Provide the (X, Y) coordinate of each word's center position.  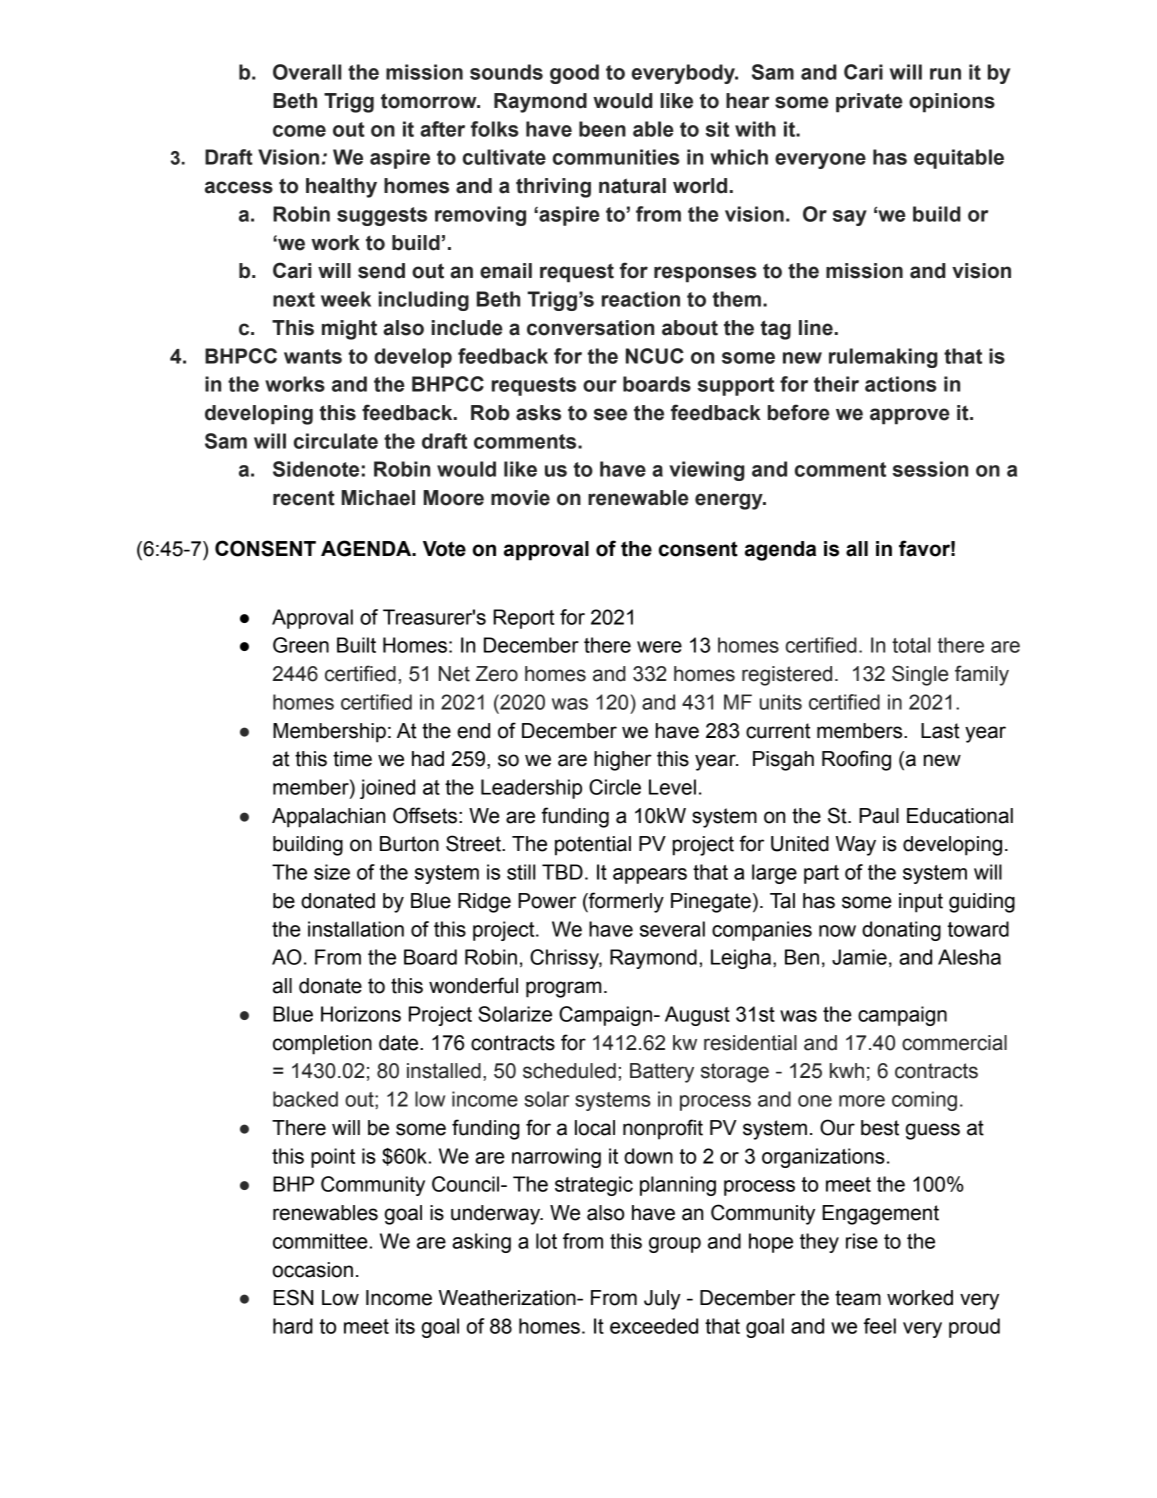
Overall (307, 72)
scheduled (569, 1071)
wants (313, 356)
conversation (590, 328)
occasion (313, 1270)
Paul (879, 816)
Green (301, 645)
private (869, 103)
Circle (615, 787)
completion (322, 1045)
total (911, 645)
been (602, 129)
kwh (847, 1070)
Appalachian (328, 818)
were (659, 647)
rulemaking (883, 358)
